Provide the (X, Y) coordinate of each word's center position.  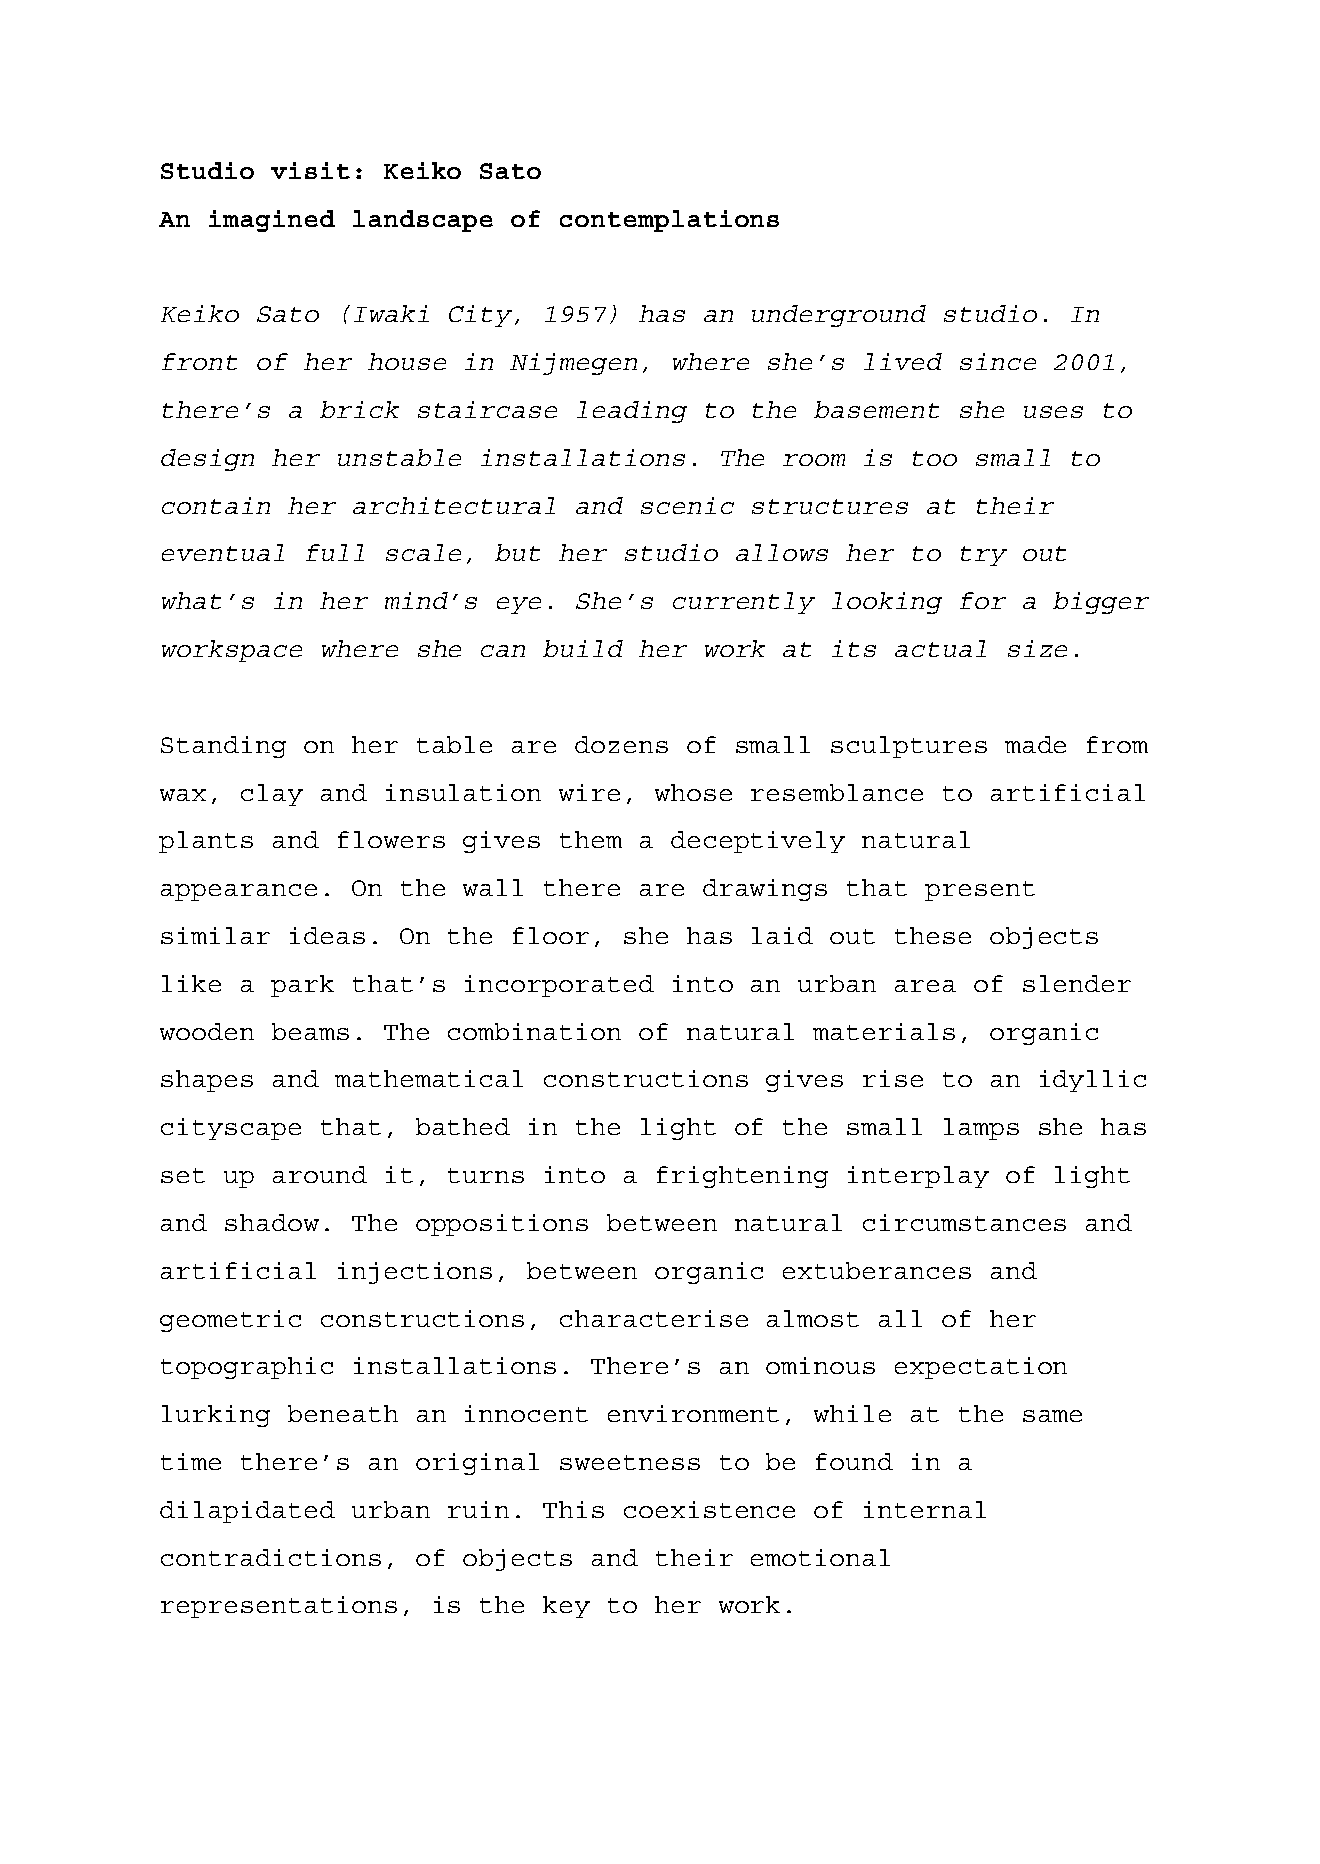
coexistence (709, 1509)
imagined (272, 221)
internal (925, 1509)
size (1037, 648)
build (583, 648)
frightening (742, 1177)
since (998, 361)
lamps (981, 1129)
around (320, 1174)
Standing (223, 747)
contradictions (271, 1557)
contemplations (669, 221)
